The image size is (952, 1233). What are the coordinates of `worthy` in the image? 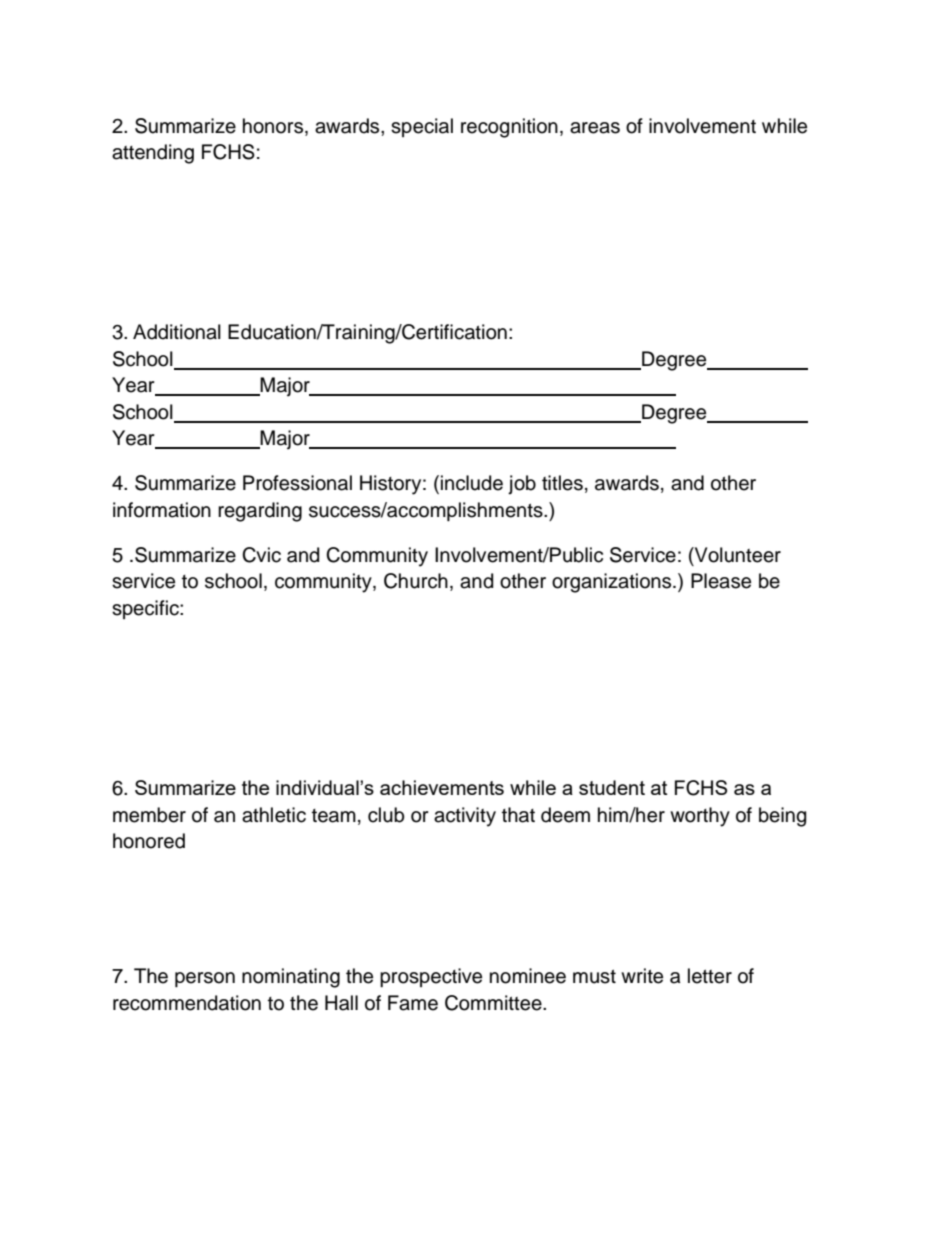 It's located at (700, 817).
